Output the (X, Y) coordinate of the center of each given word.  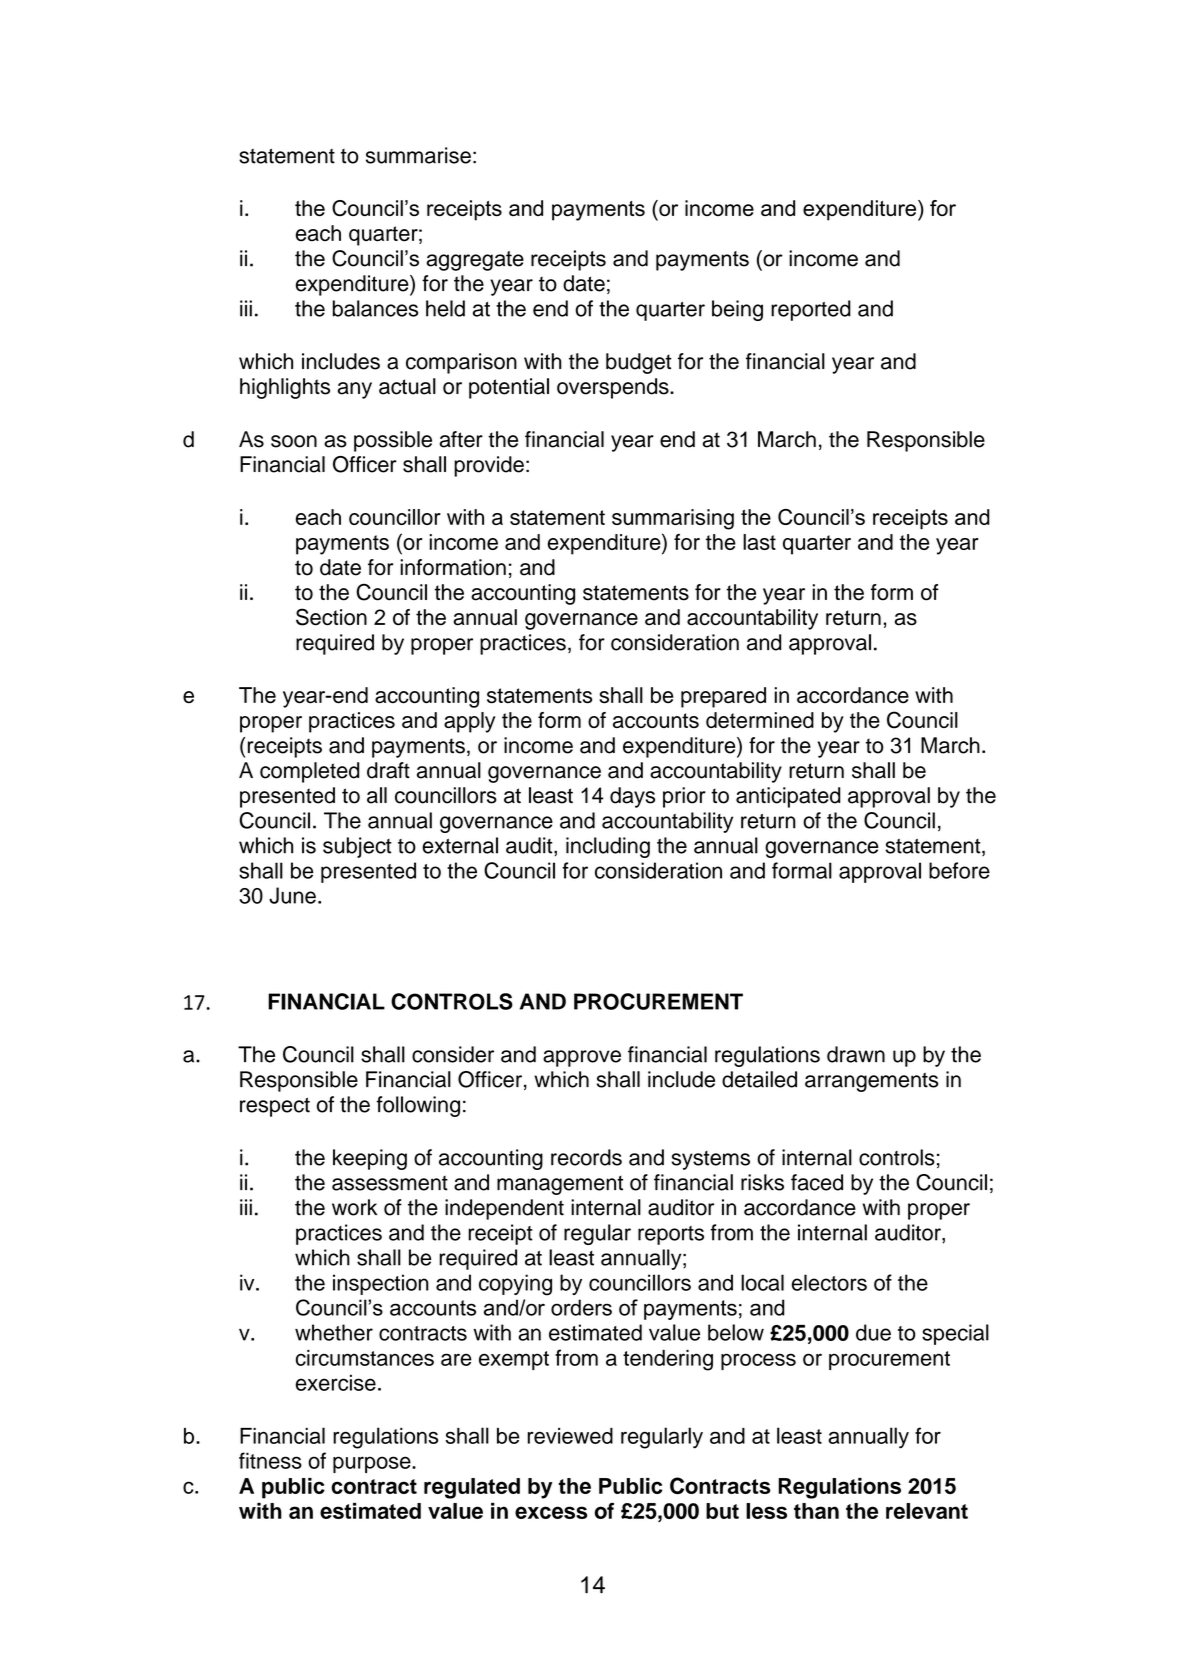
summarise (418, 155)
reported (811, 310)
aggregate (475, 261)
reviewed (570, 1436)
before (959, 870)
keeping (370, 1159)
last (759, 542)
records (586, 1157)
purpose (373, 1464)
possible (393, 441)
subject (357, 847)
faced (817, 1182)
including (608, 847)
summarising (673, 519)
